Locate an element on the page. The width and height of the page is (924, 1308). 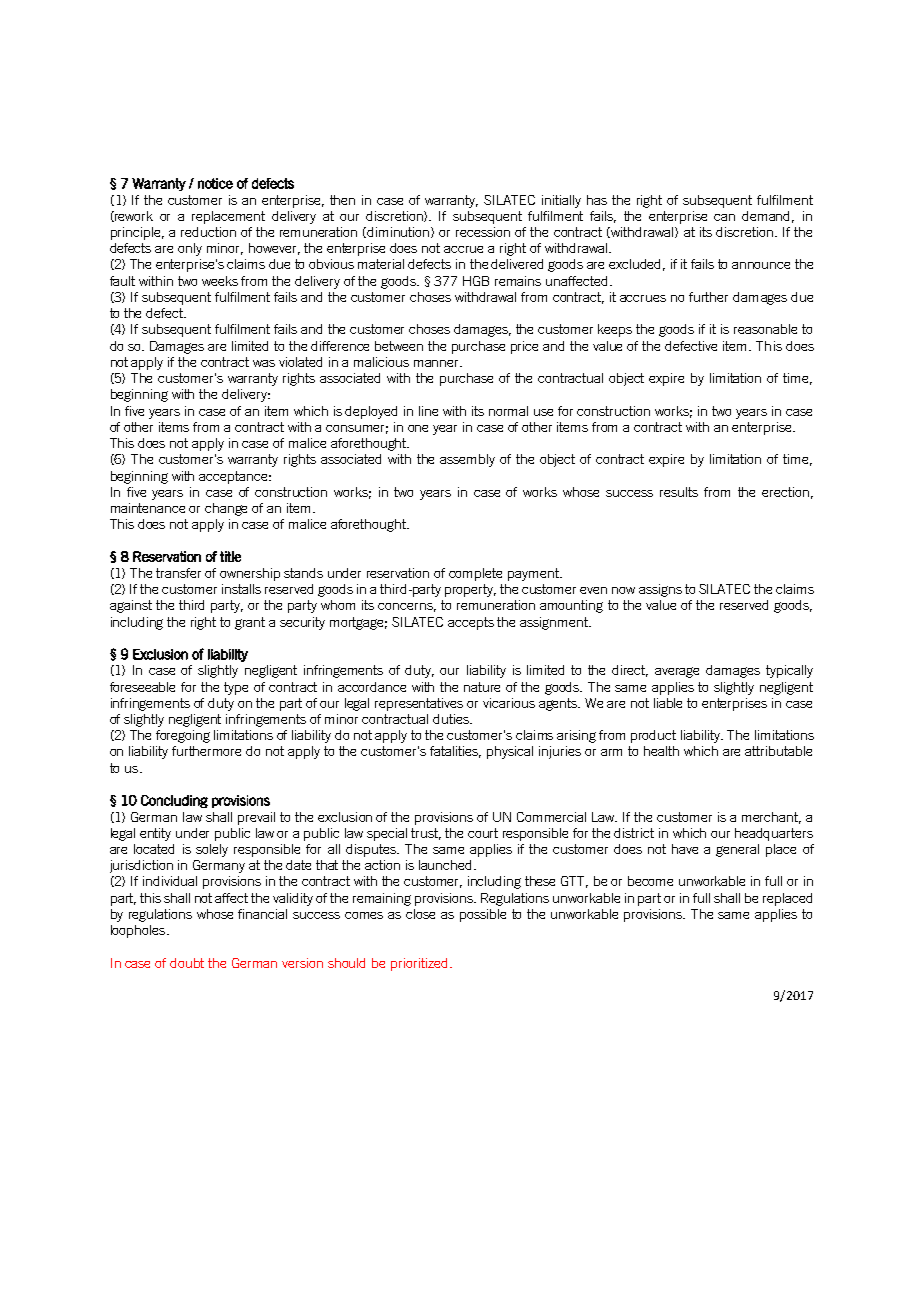
doubt is located at coordinates (187, 963).
